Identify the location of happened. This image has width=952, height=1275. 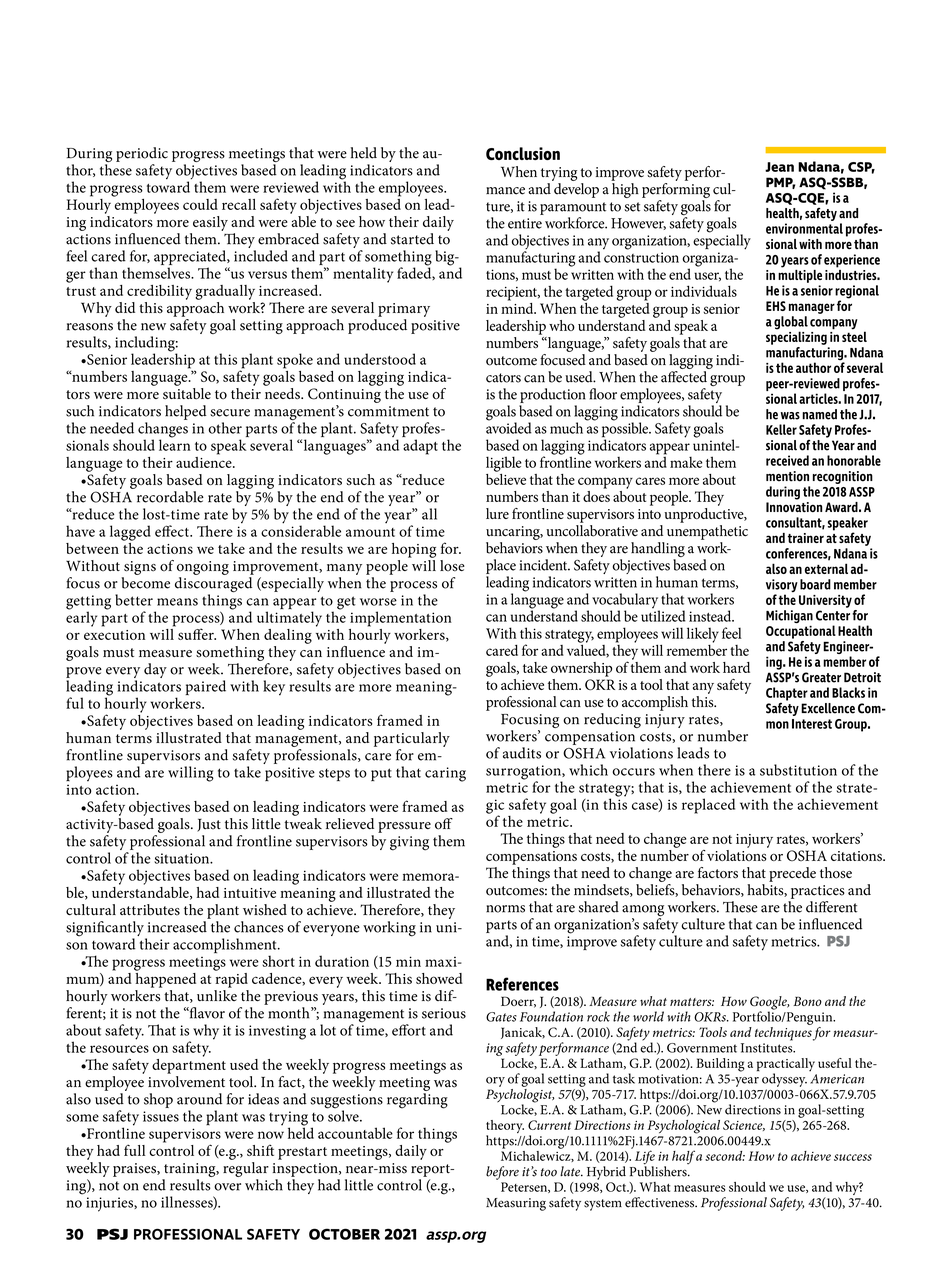
(165, 979).
